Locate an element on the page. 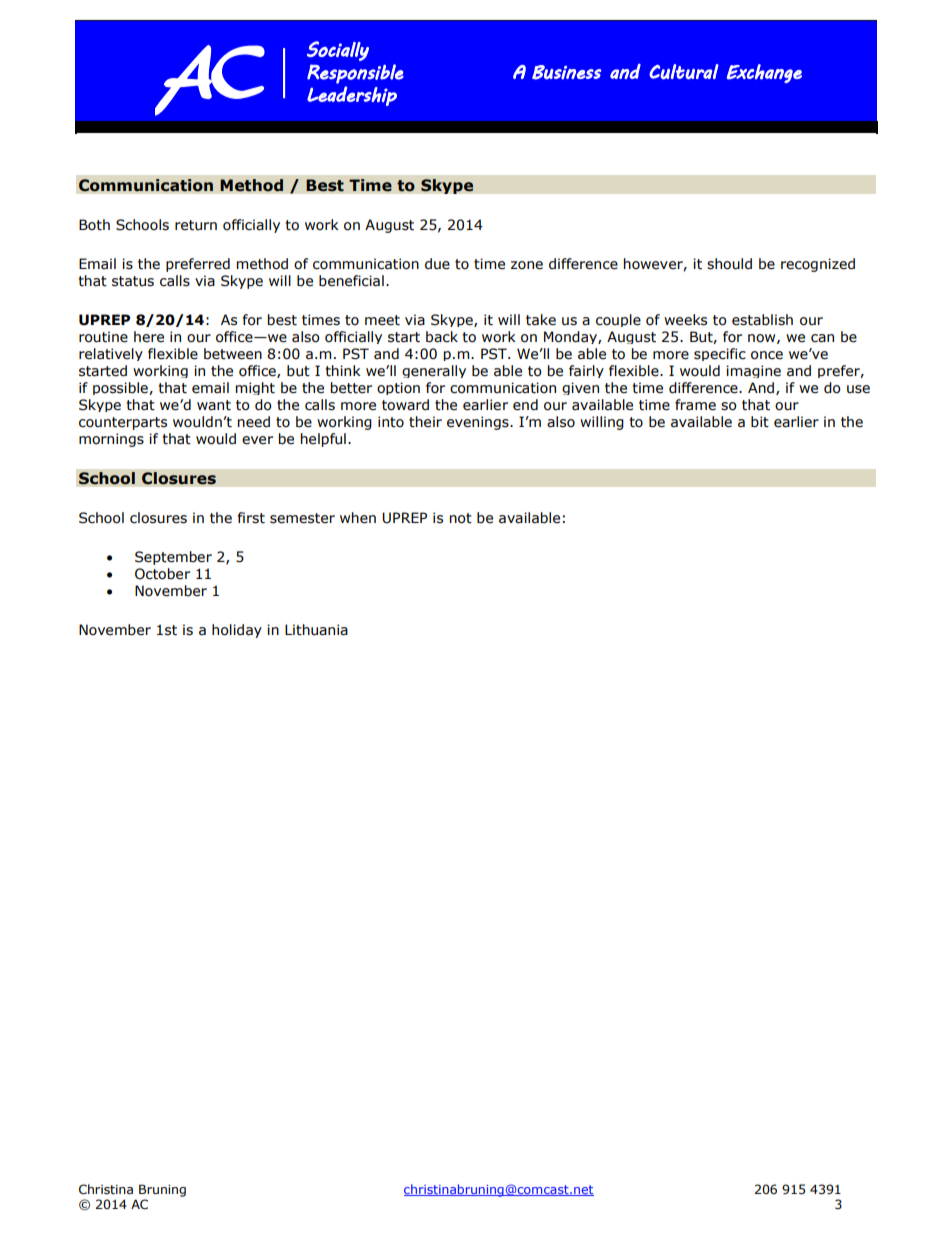  Lithuania is located at coordinates (316, 630).
